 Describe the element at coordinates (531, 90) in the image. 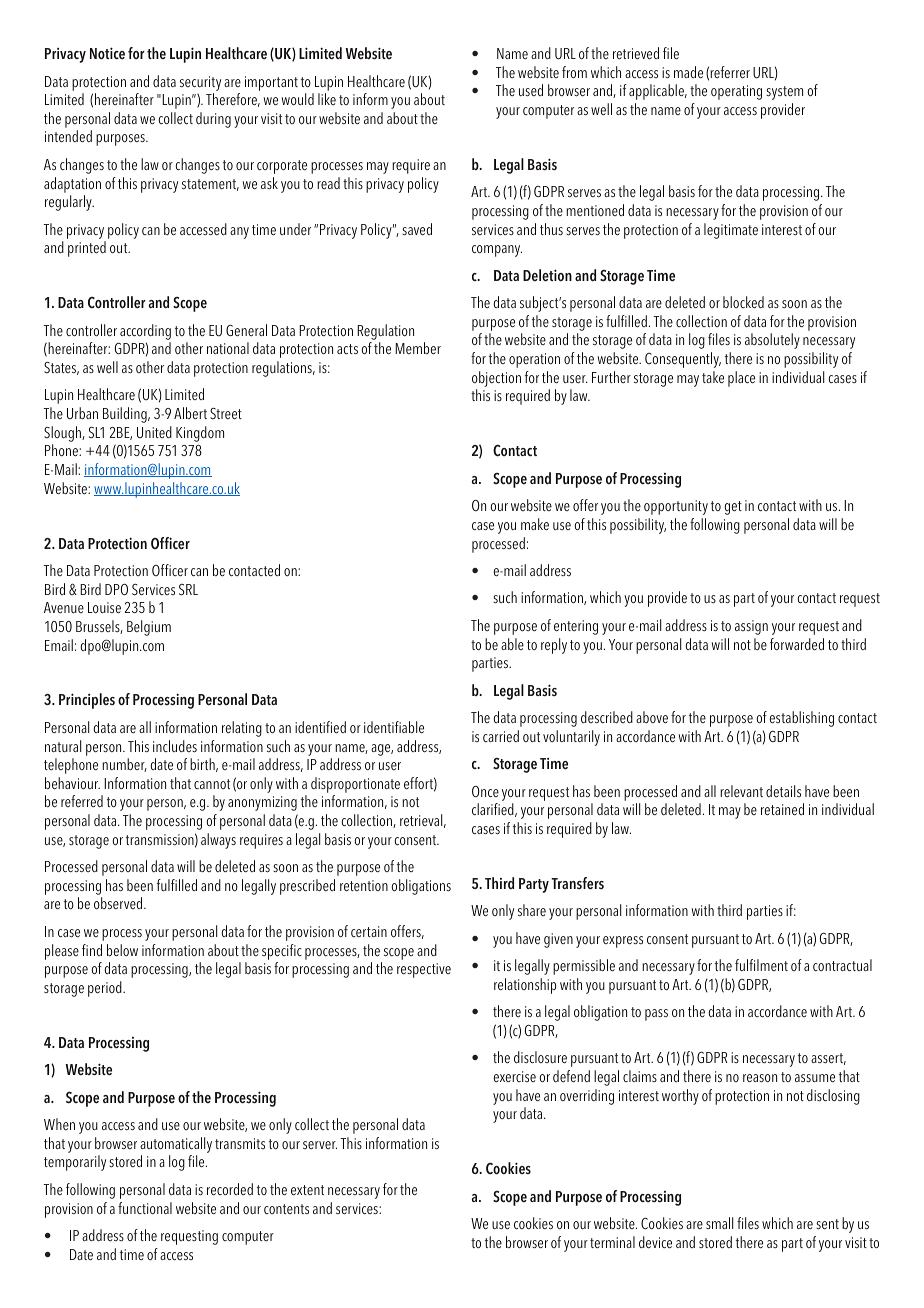

I see `used` at that location.
